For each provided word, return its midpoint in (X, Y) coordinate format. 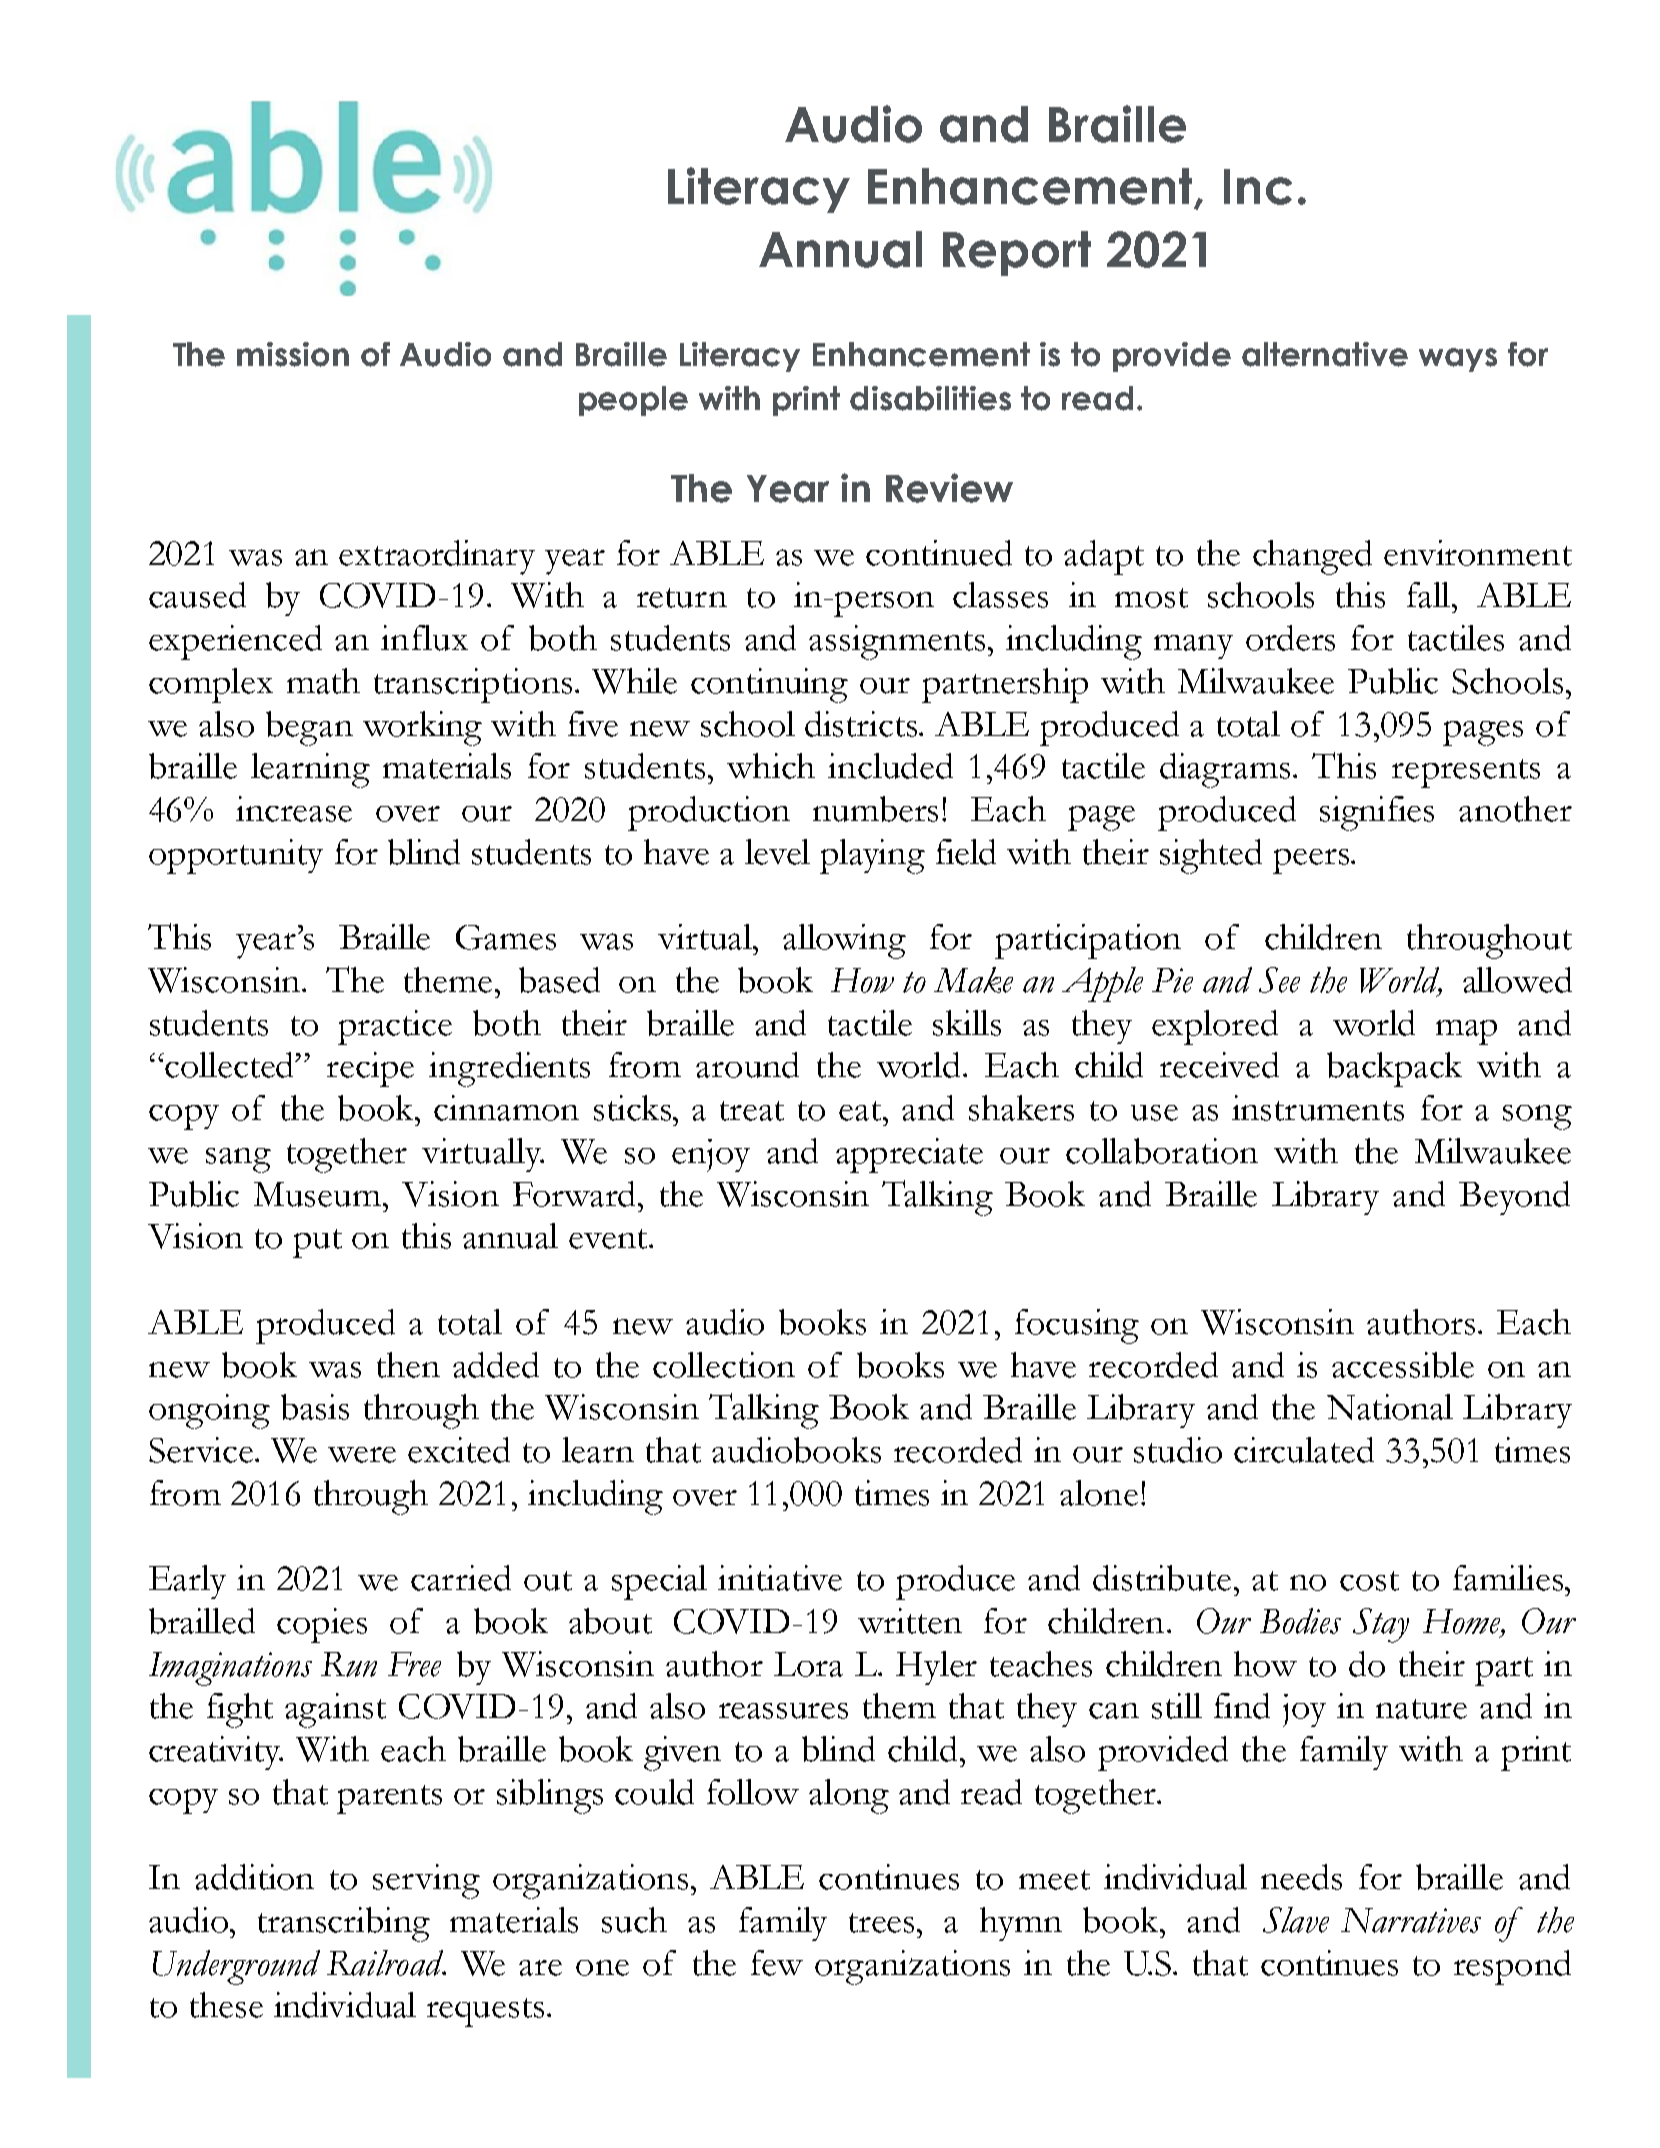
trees (883, 1923)
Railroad (386, 1963)
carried (461, 1578)
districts (862, 724)
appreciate (909, 1155)
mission (293, 354)
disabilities (930, 398)
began (309, 728)
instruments (1318, 1108)
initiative (780, 1578)
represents (1466, 773)
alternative (1325, 354)
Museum (319, 1194)
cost (1369, 1581)
